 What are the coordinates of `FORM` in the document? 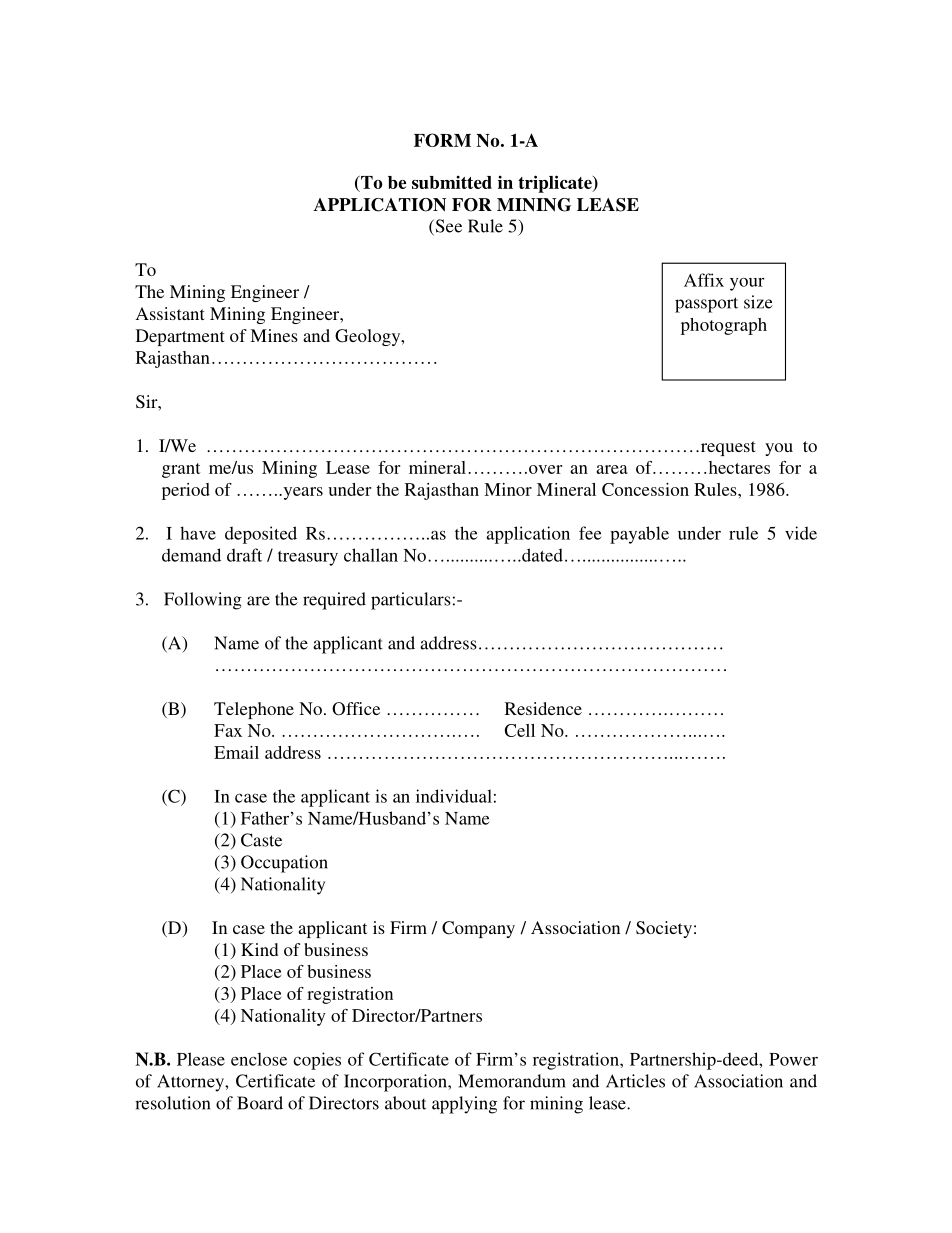 It's located at (442, 140).
